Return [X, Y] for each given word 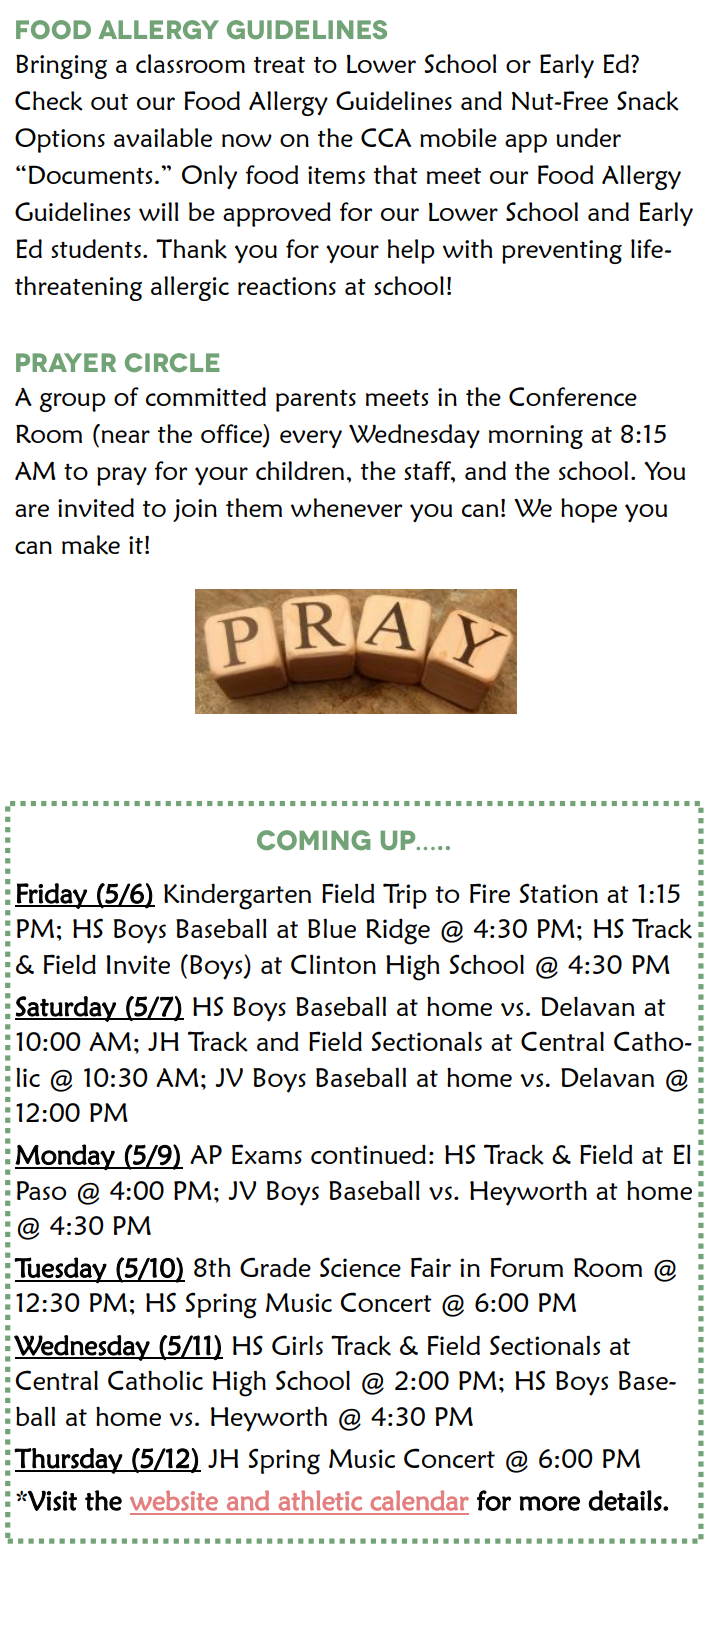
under [588, 137]
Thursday [69, 1461]
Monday [66, 1157]
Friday [52, 896]
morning [536, 437]
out [109, 102]
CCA [386, 137]
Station [558, 893]
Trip [405, 896]
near [126, 436]
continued [368, 1154]
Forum [527, 1267]
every [311, 439]
